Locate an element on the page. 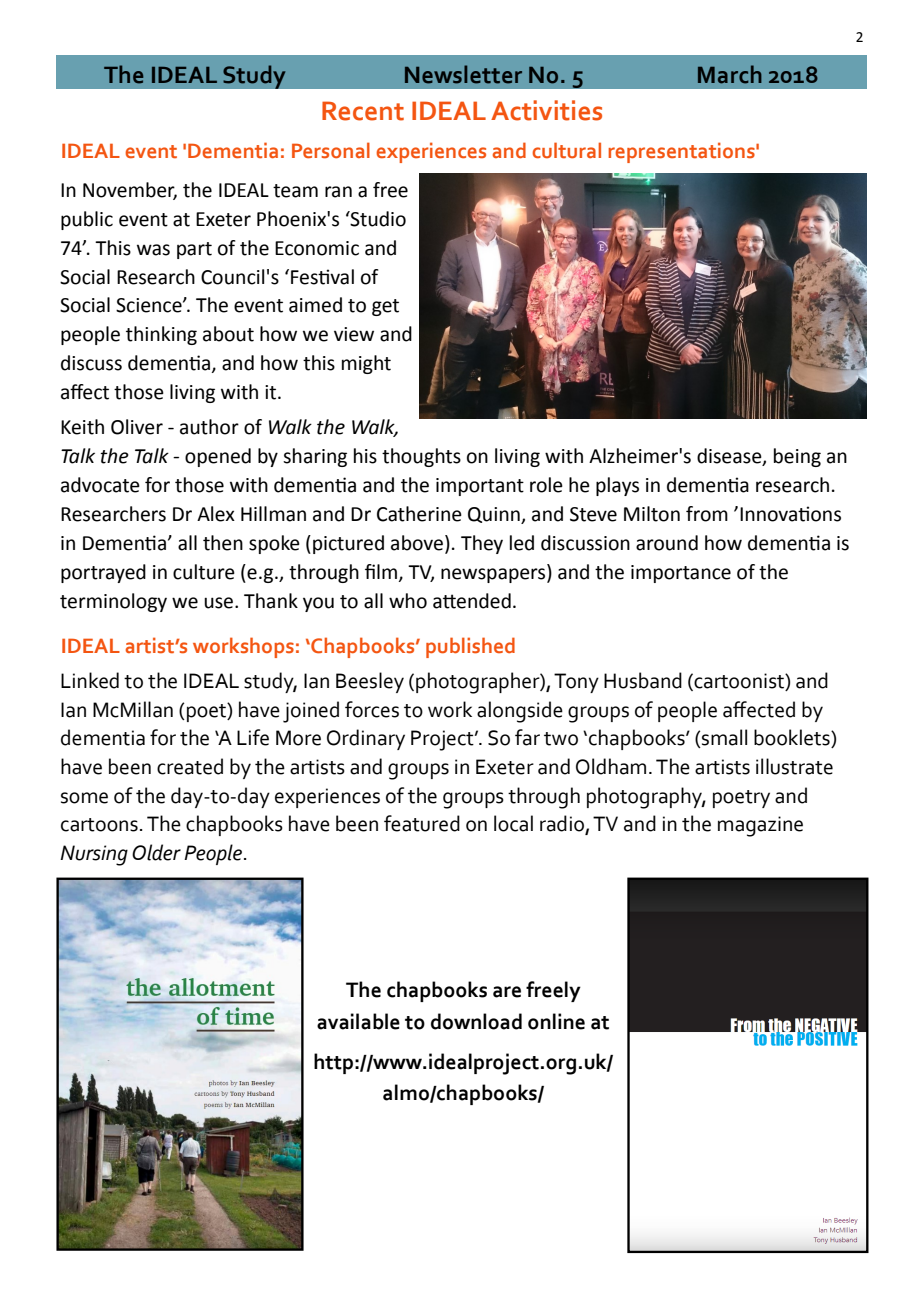  available is located at coordinates (358, 1021).
